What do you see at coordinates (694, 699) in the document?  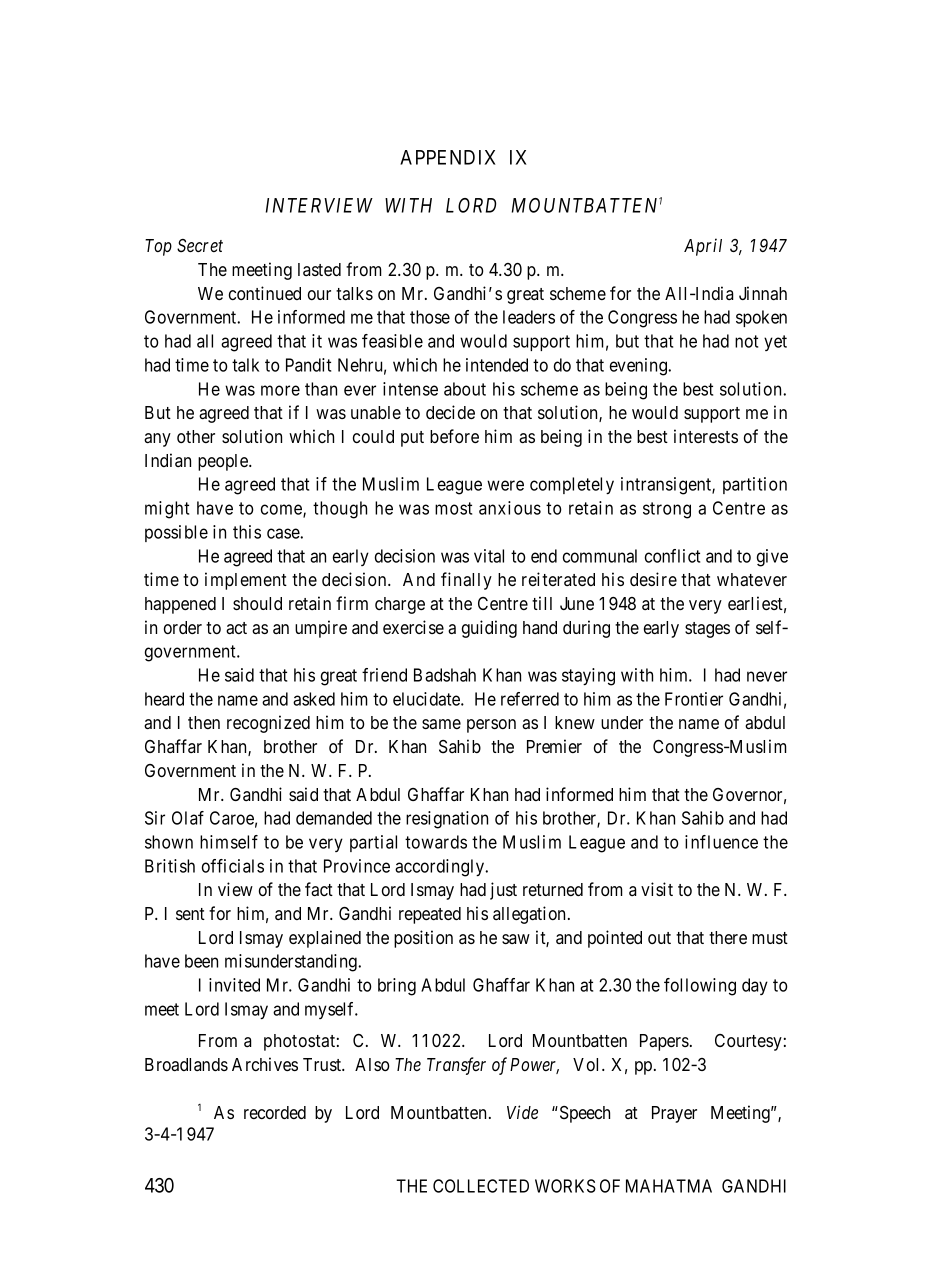 I see `Frontier` at bounding box center [694, 699].
